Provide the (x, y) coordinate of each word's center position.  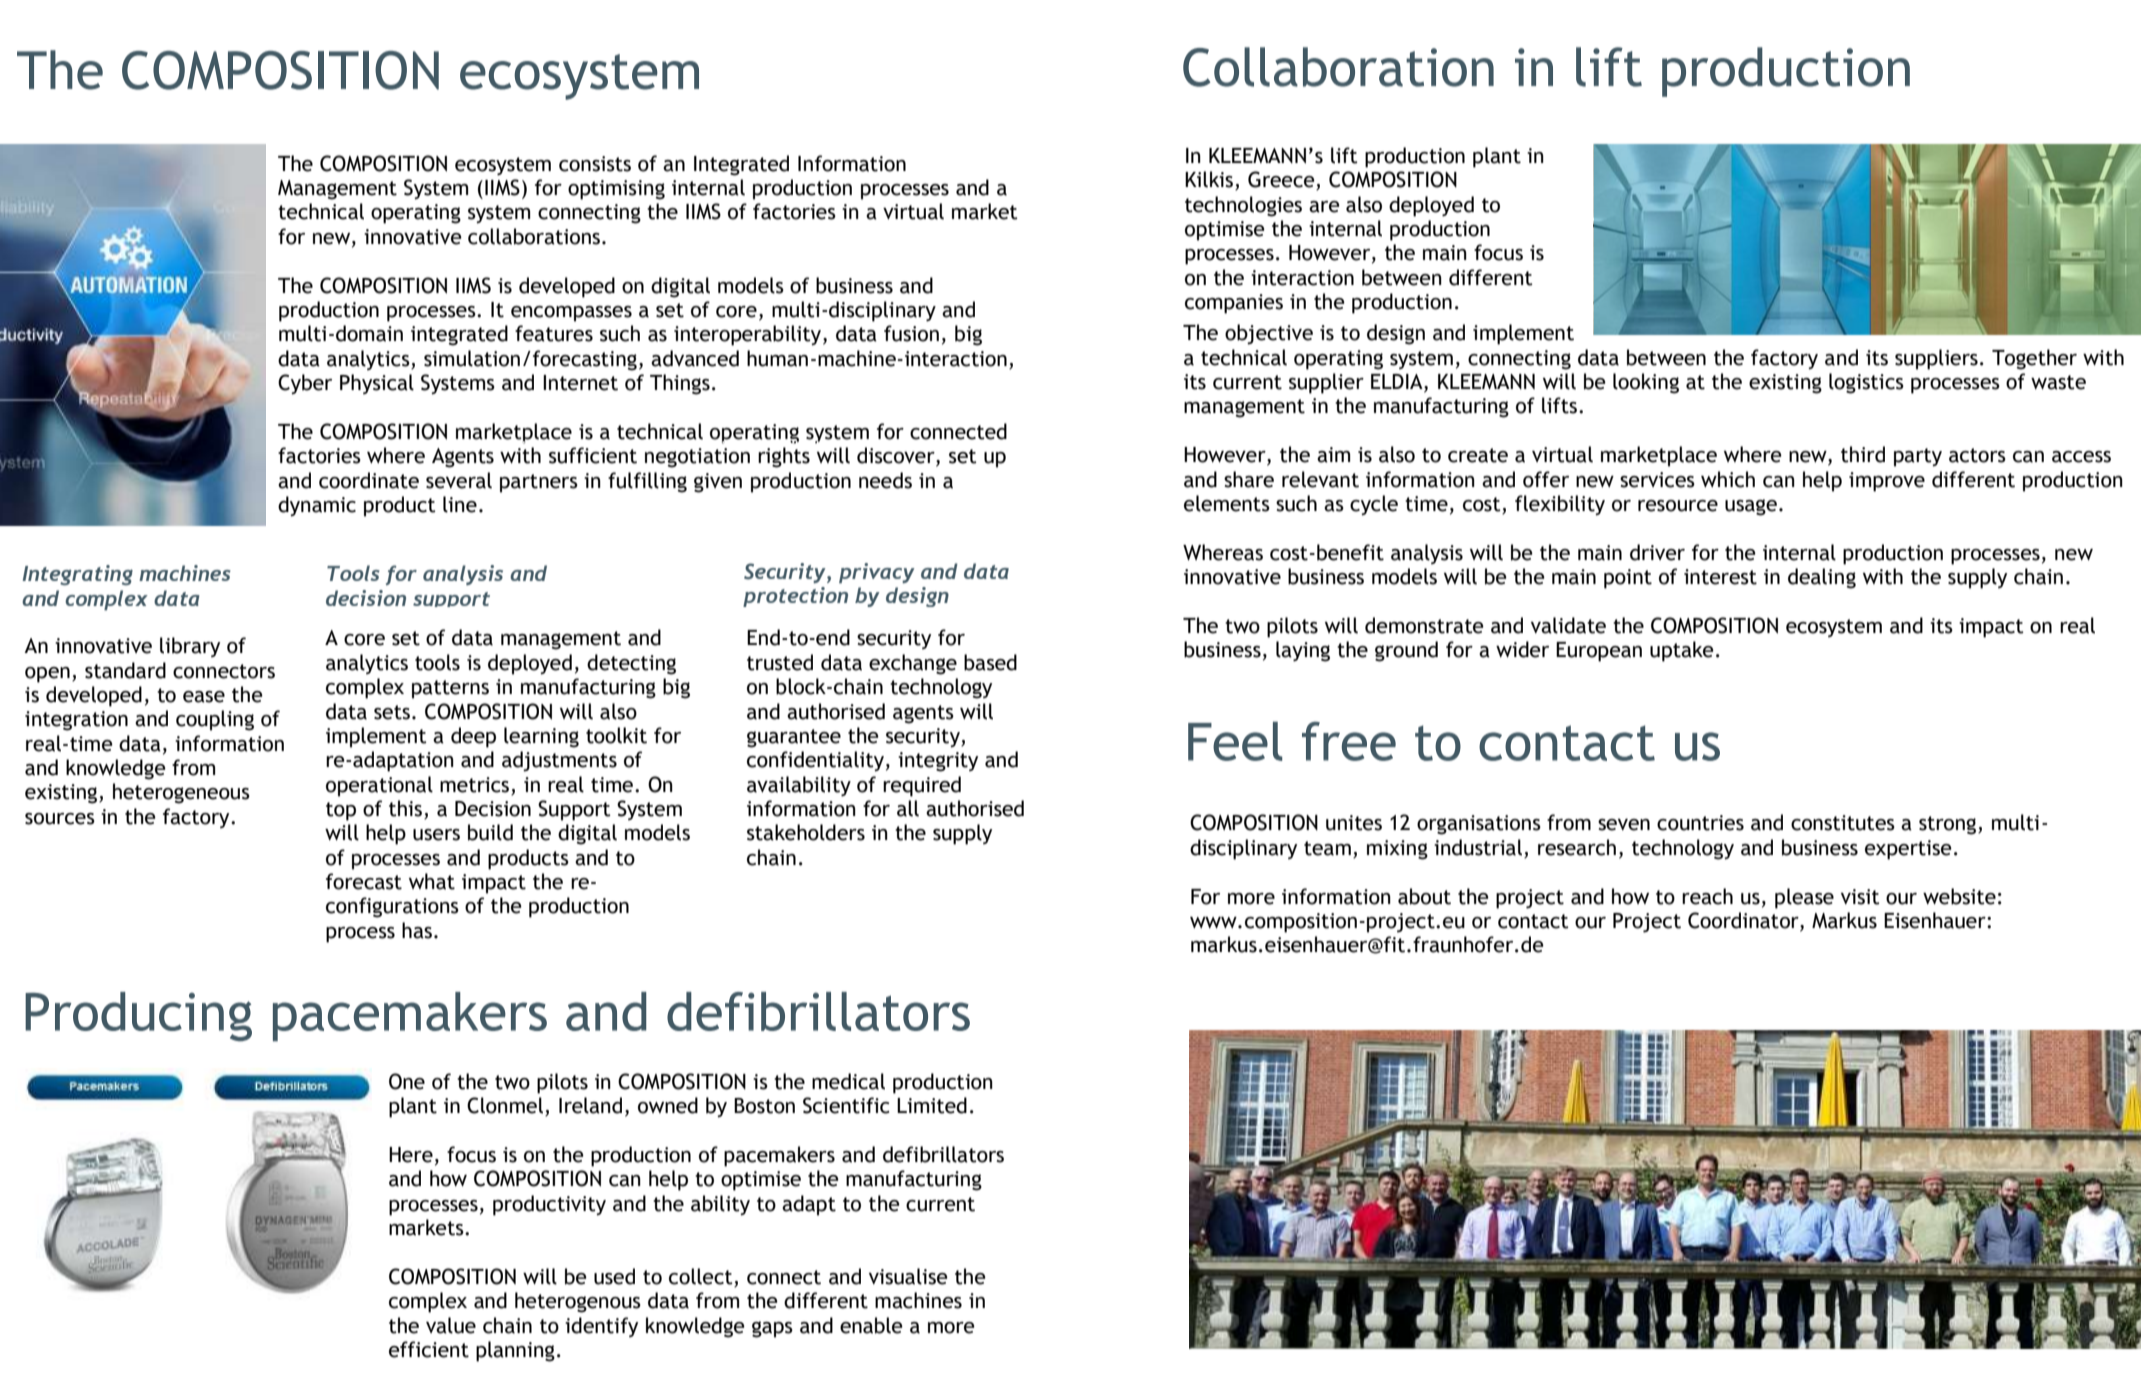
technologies (1243, 206)
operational (379, 786)
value (451, 1325)
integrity (938, 762)
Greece (1282, 180)
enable (871, 1325)
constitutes (1843, 823)
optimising (616, 190)
